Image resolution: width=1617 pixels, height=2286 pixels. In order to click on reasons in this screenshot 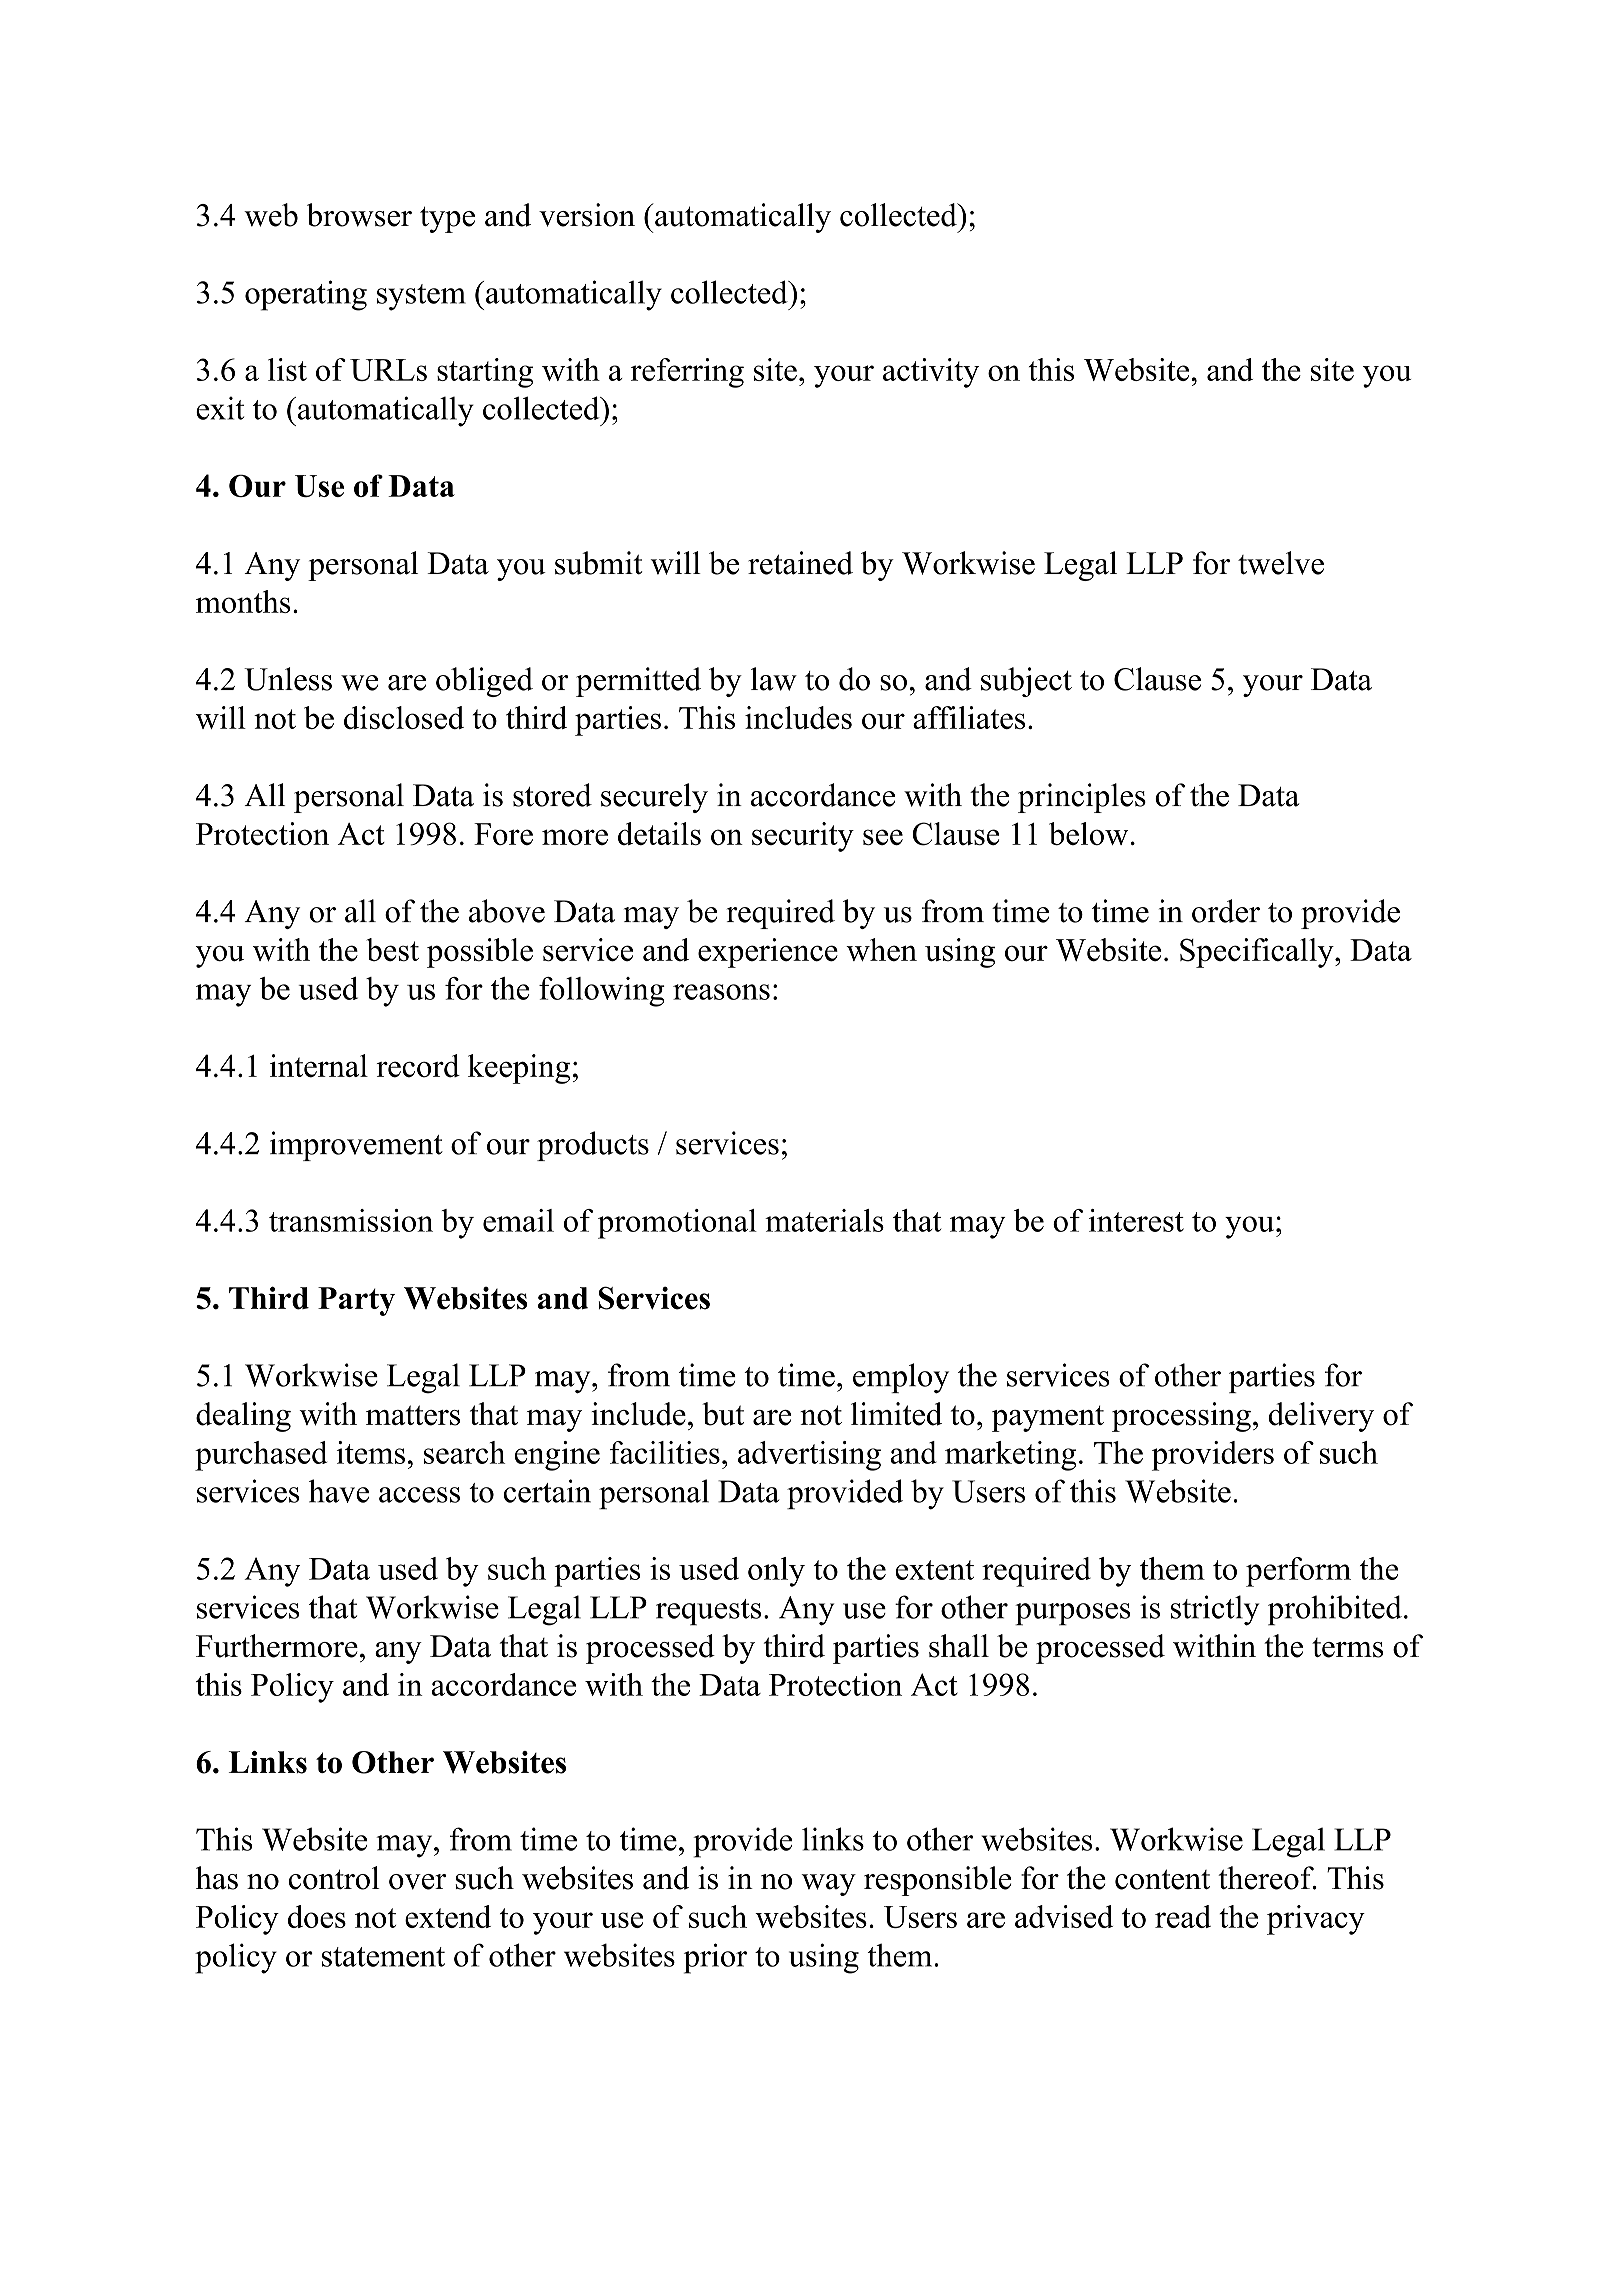, I will do `click(721, 992)`.
